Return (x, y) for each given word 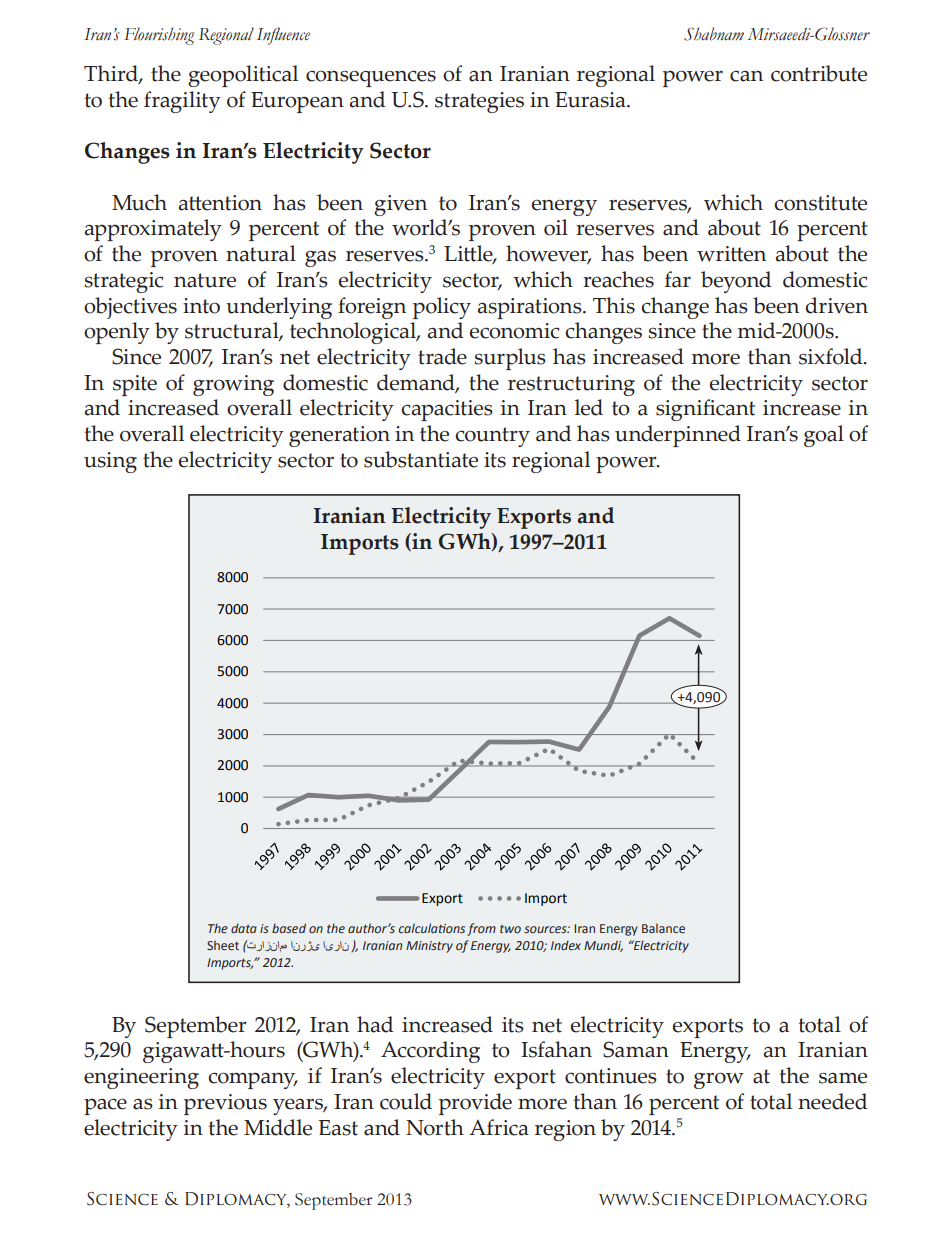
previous (225, 1104)
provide (475, 1104)
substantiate (421, 459)
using (110, 462)
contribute (819, 73)
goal (824, 436)
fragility (182, 102)
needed (832, 1101)
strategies (479, 102)
